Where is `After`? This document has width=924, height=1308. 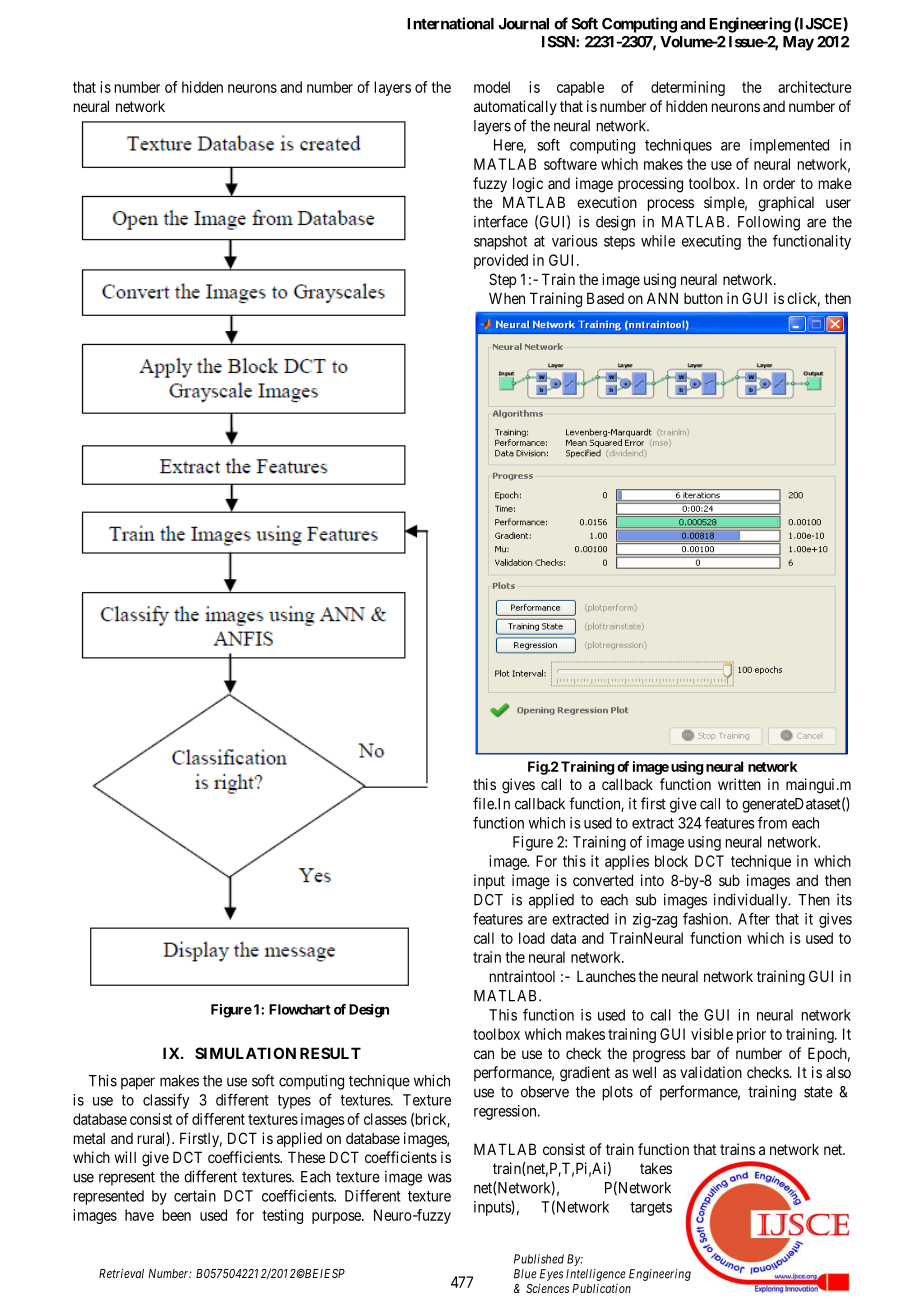
After is located at coordinates (754, 918).
